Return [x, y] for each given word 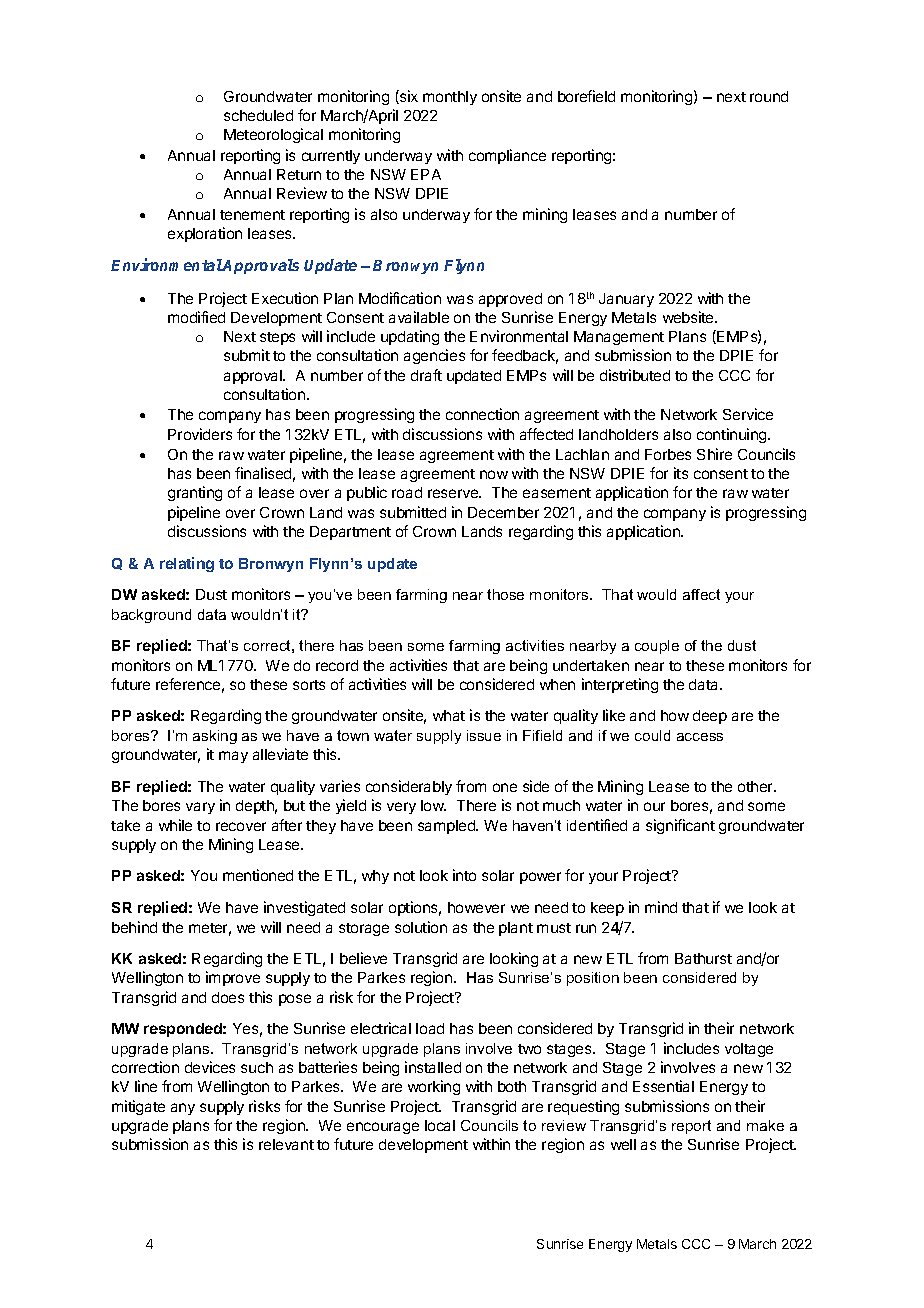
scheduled [258, 115]
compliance [507, 156]
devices [210, 1067]
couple [657, 647]
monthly [450, 98]
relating [187, 564]
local [440, 1125]
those [505, 594]
